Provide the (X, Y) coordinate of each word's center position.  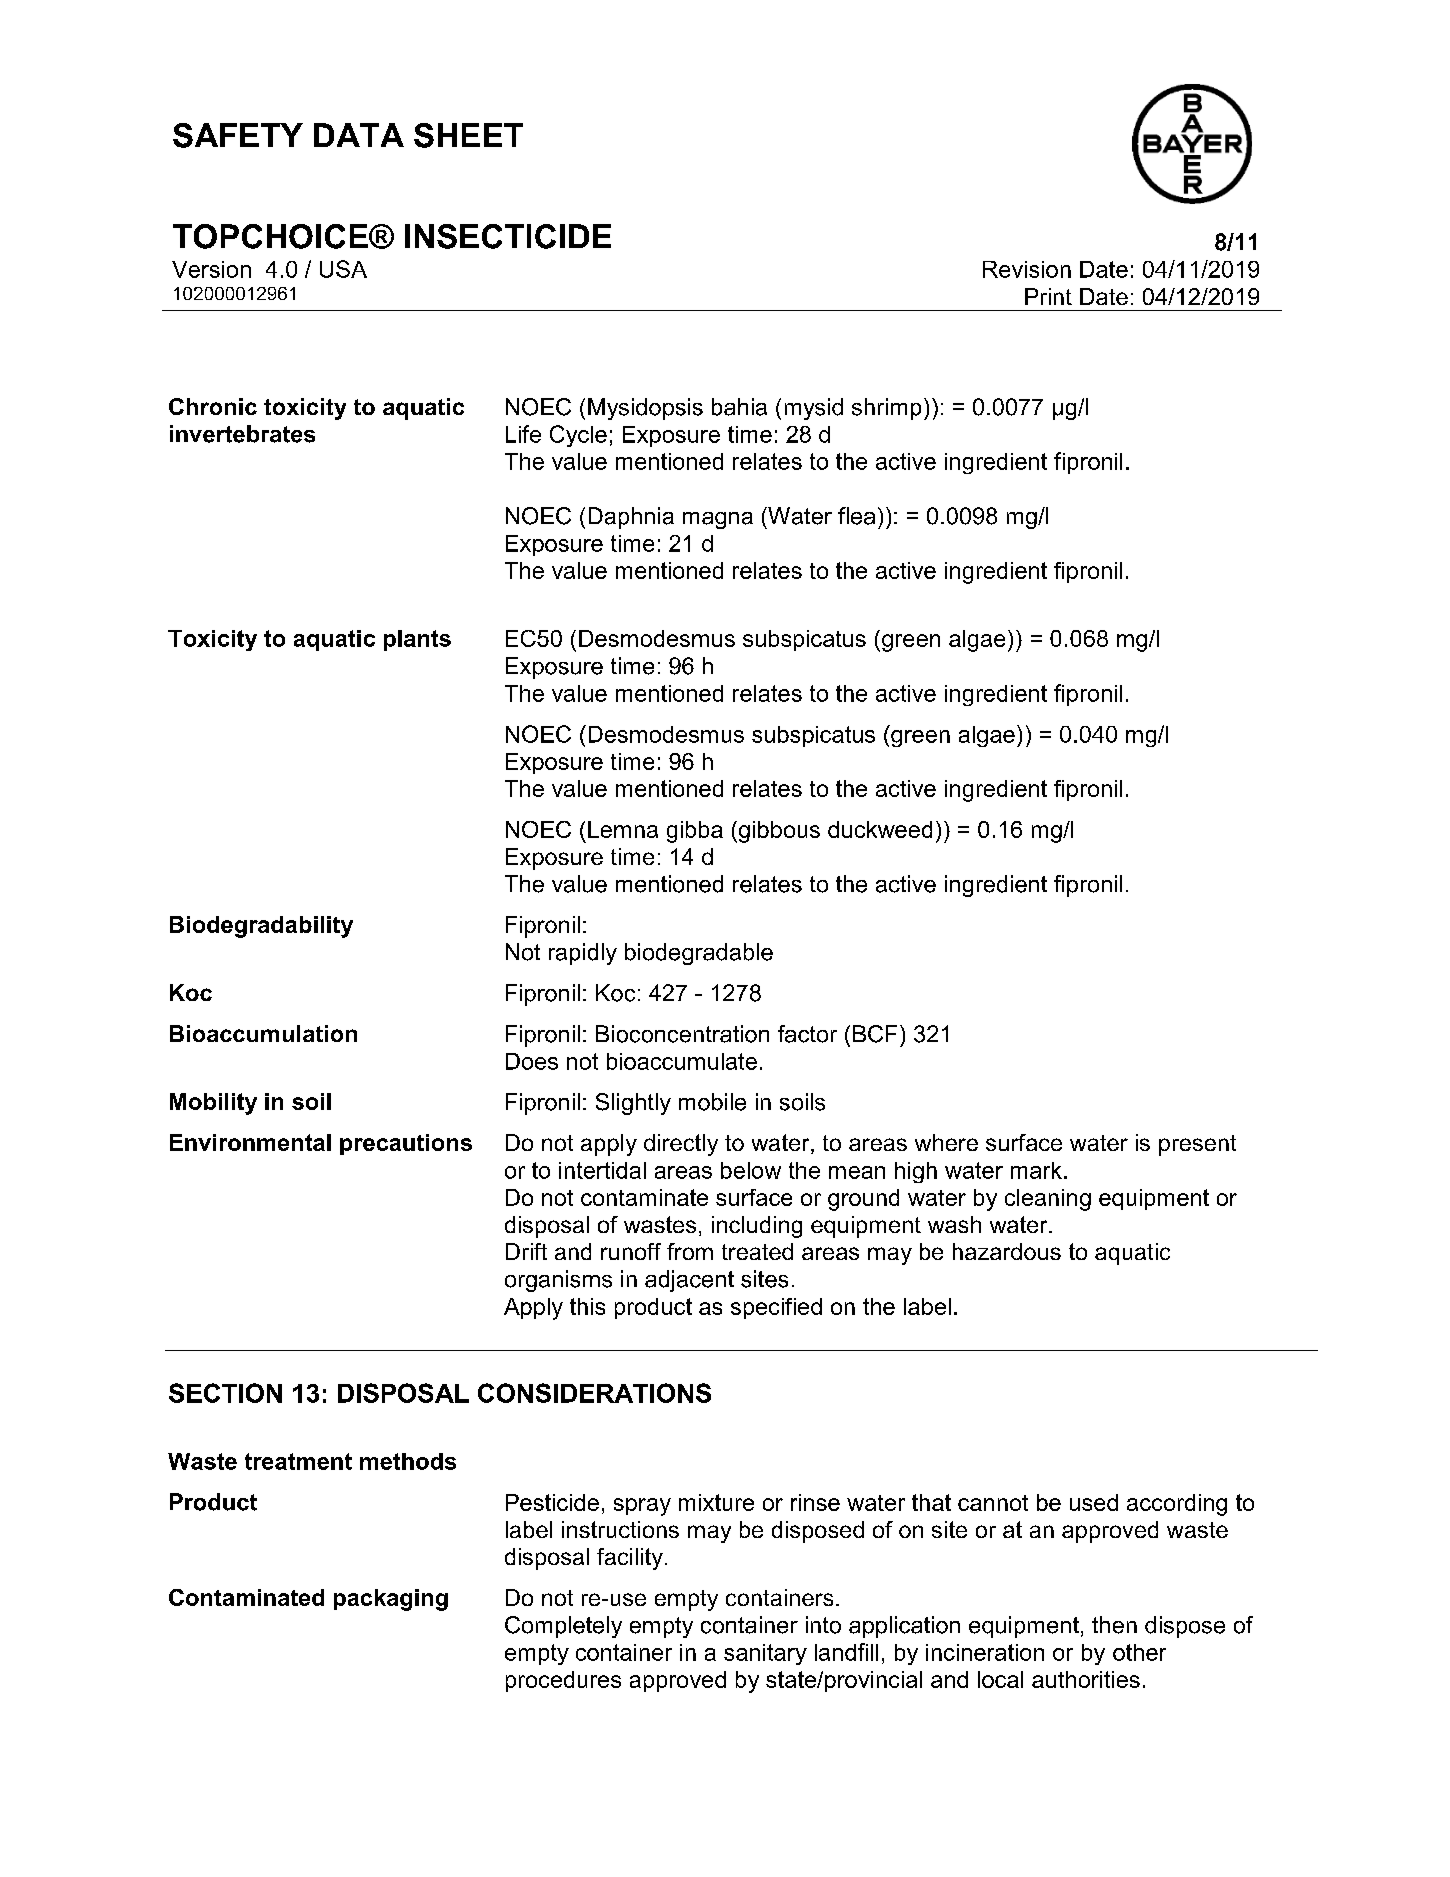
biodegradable (699, 954)
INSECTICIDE (508, 236)
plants (417, 640)
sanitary (765, 1654)
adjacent (689, 1281)
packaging (391, 1600)
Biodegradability (261, 927)
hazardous (1007, 1251)
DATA (359, 135)
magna (718, 520)
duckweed (880, 829)
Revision (1027, 269)
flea (856, 516)
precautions (406, 1144)
